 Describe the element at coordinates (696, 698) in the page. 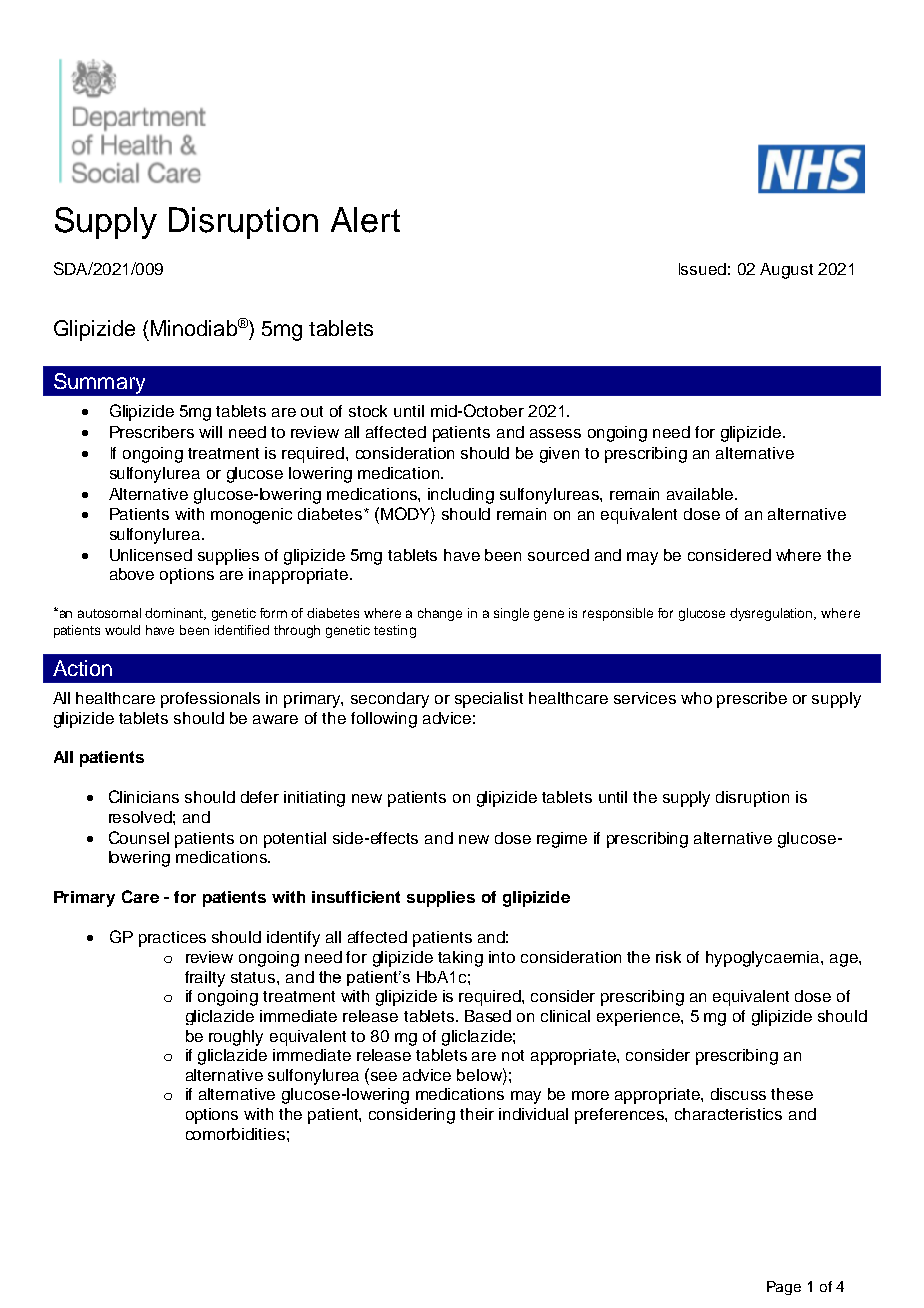

I see `who` at that location.
